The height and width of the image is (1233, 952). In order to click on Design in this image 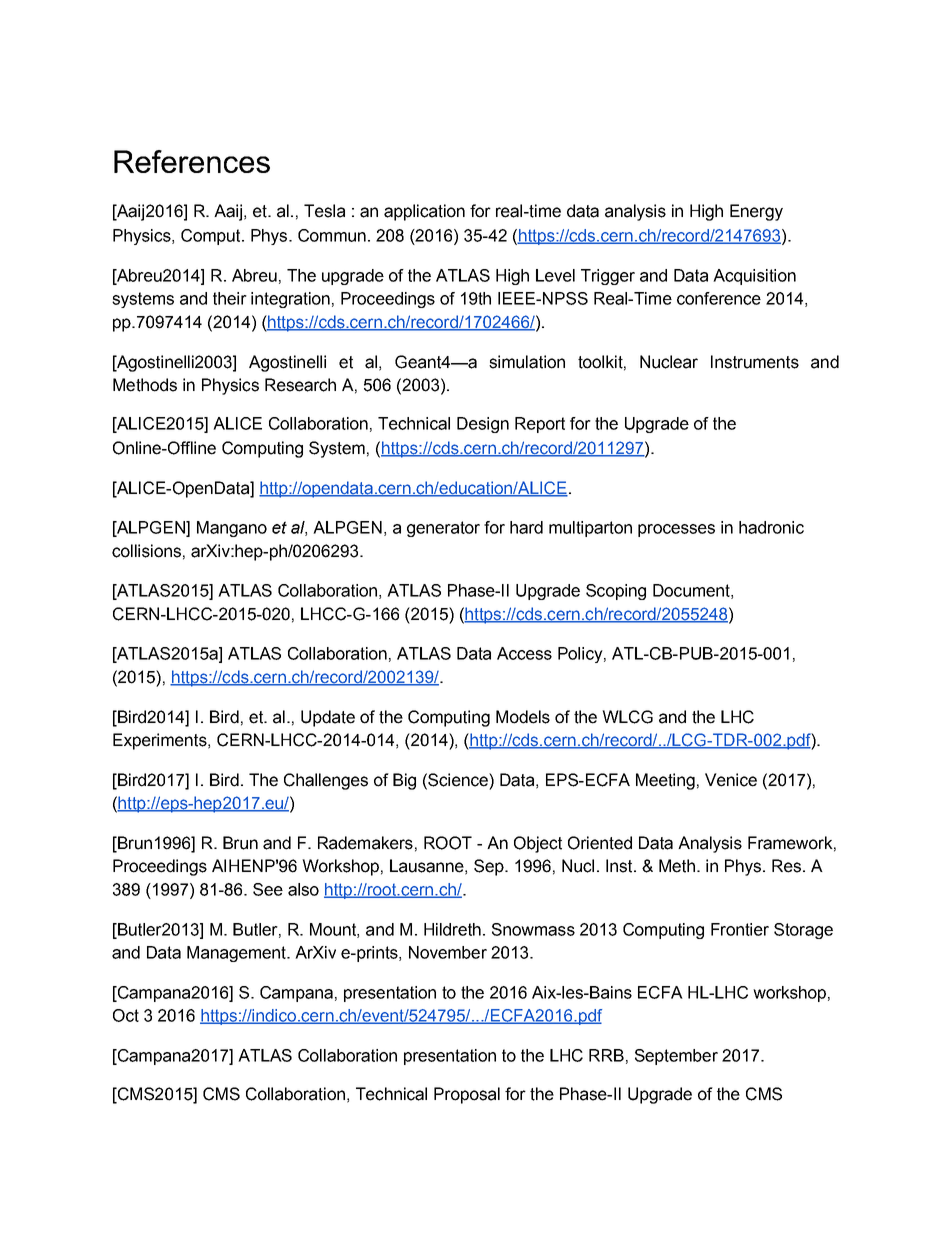, I will do `click(483, 425)`.
